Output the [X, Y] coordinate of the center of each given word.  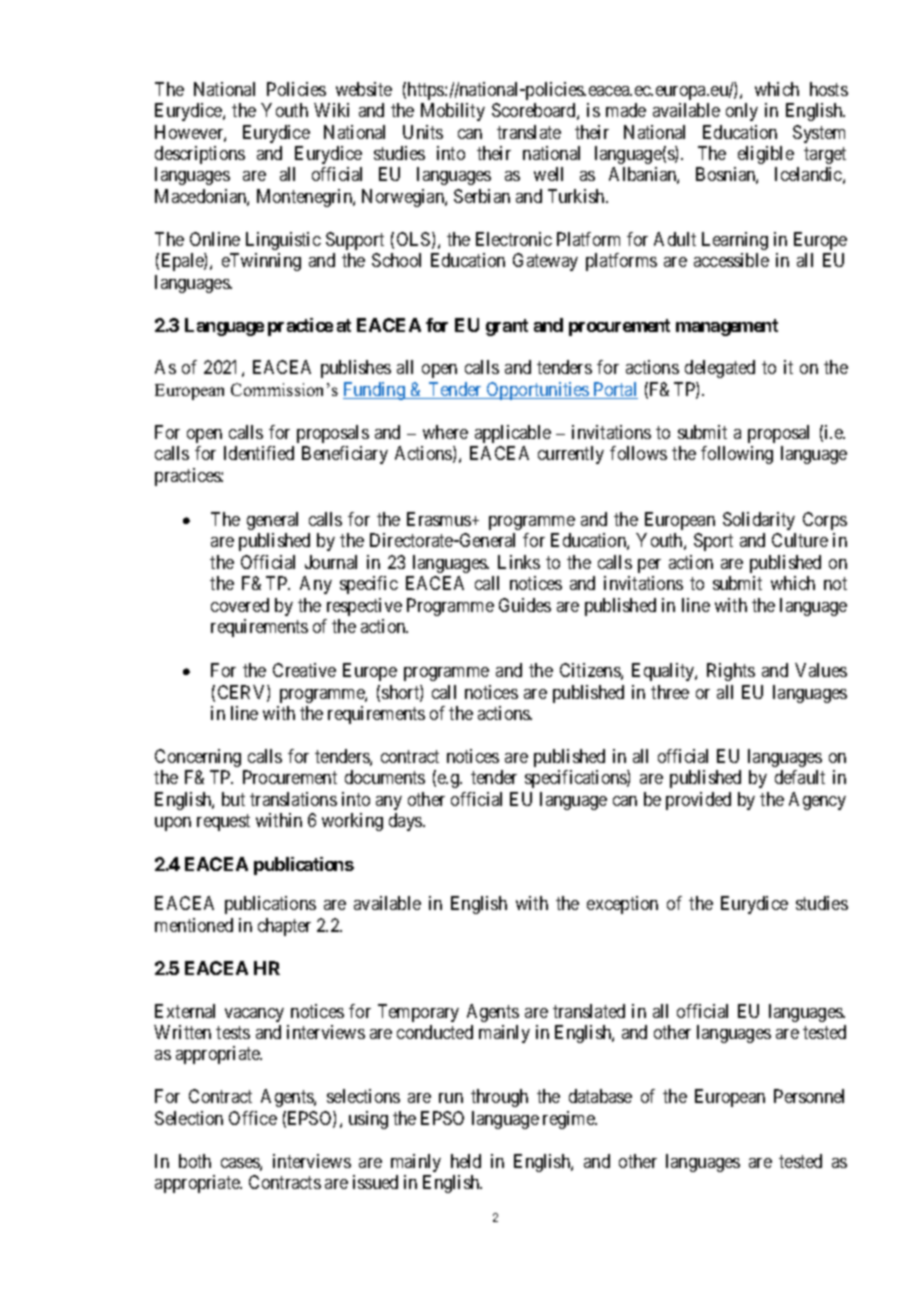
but [233, 799]
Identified [259, 453]
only [742, 112]
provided [698, 801]
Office [253, 1118]
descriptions [200, 155]
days [406, 822]
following [737, 455]
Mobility [453, 112]
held [466, 1161]
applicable [513, 434]
